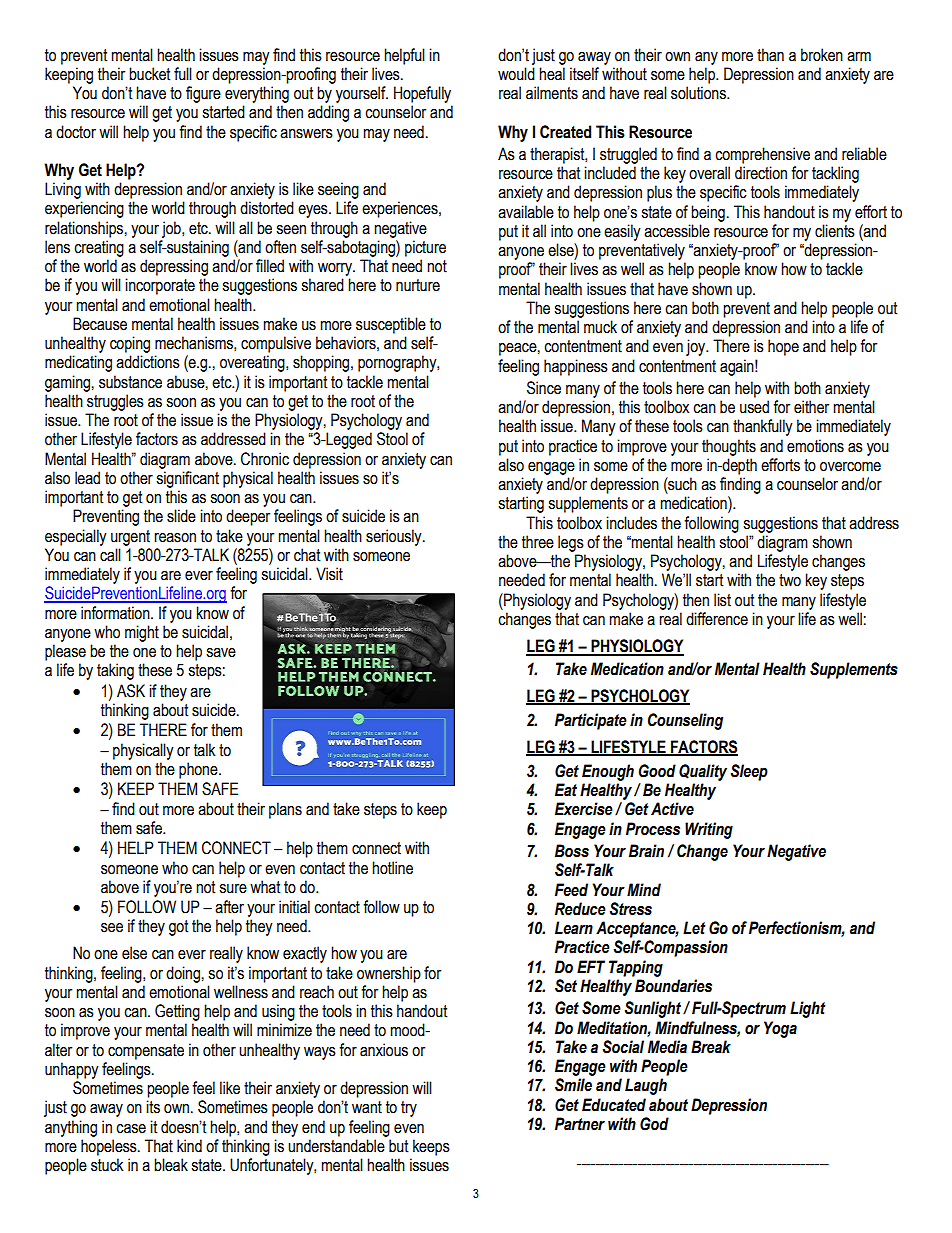 This screenshot has width=952, height=1233. What do you see at coordinates (584, 809) in the screenshot?
I see `Exercise` at bounding box center [584, 809].
